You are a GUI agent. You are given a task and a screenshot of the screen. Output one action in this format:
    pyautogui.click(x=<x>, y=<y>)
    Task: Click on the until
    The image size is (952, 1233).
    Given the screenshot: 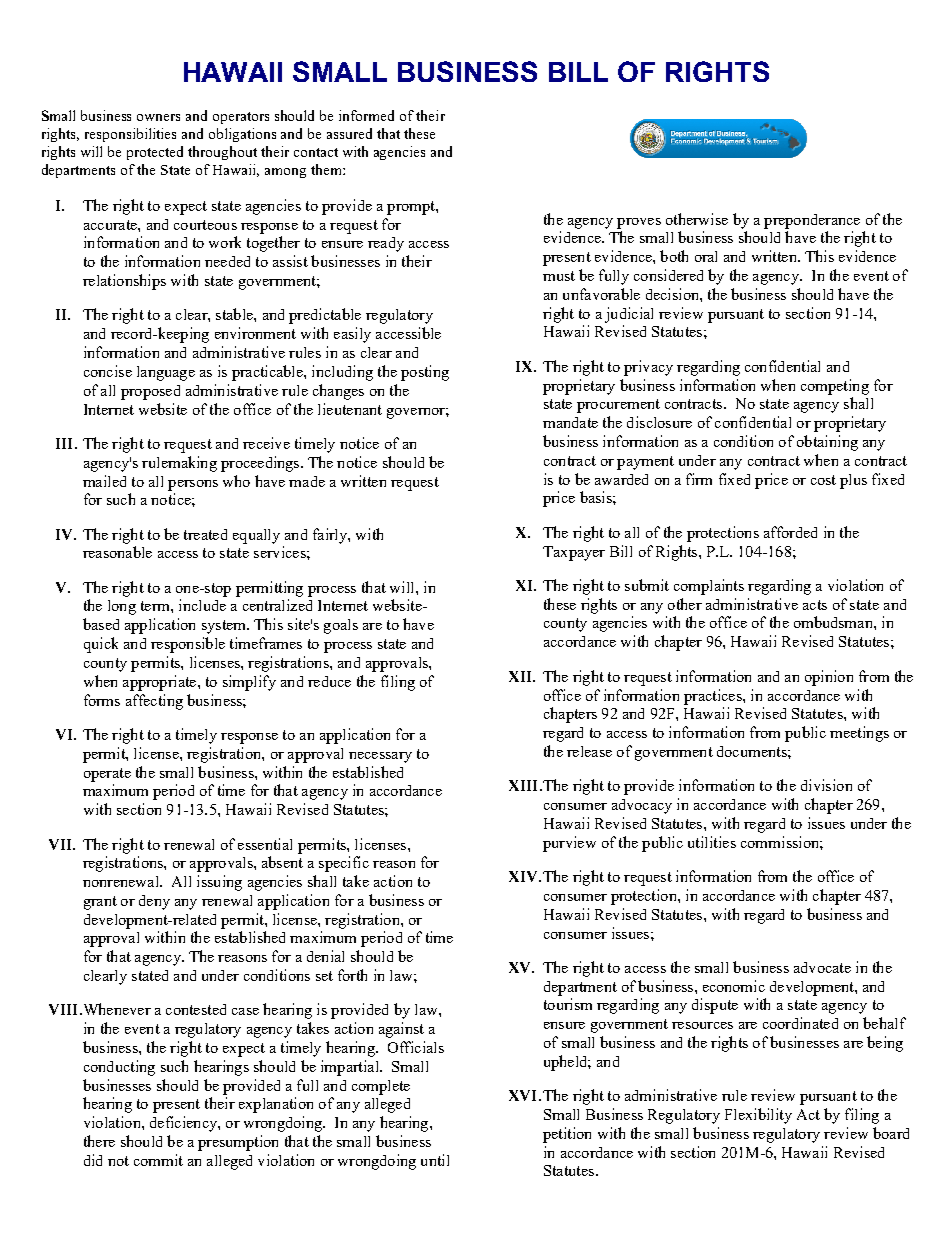 What is the action you would take?
    pyautogui.click(x=435, y=1160)
